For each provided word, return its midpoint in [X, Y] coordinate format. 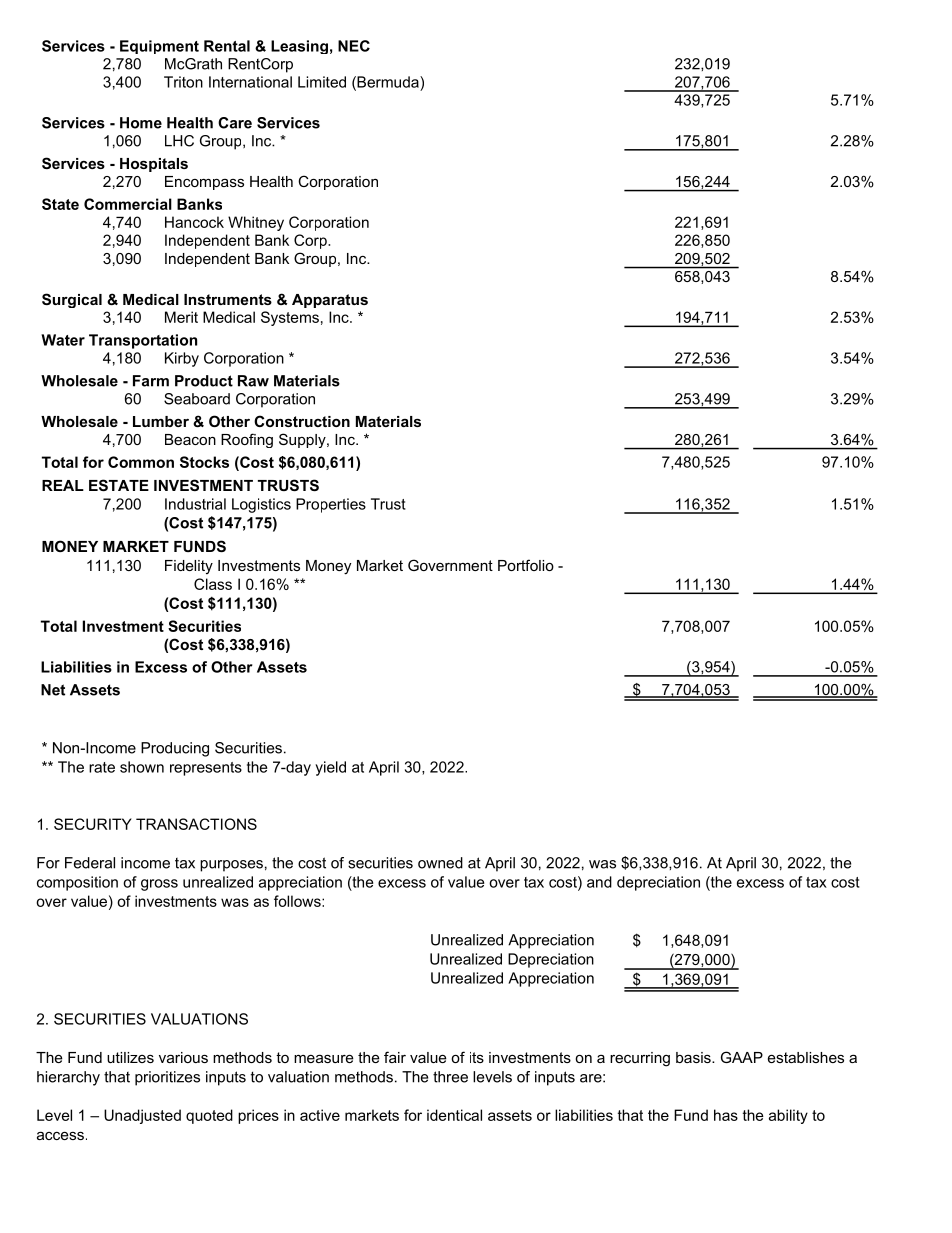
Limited [322, 82]
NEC [354, 46]
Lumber [161, 421]
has [726, 1115]
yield [330, 768]
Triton [183, 82]
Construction [302, 421]
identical [454, 1115]
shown [142, 767]
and [599, 882]
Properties [331, 505]
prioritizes [167, 1078]
